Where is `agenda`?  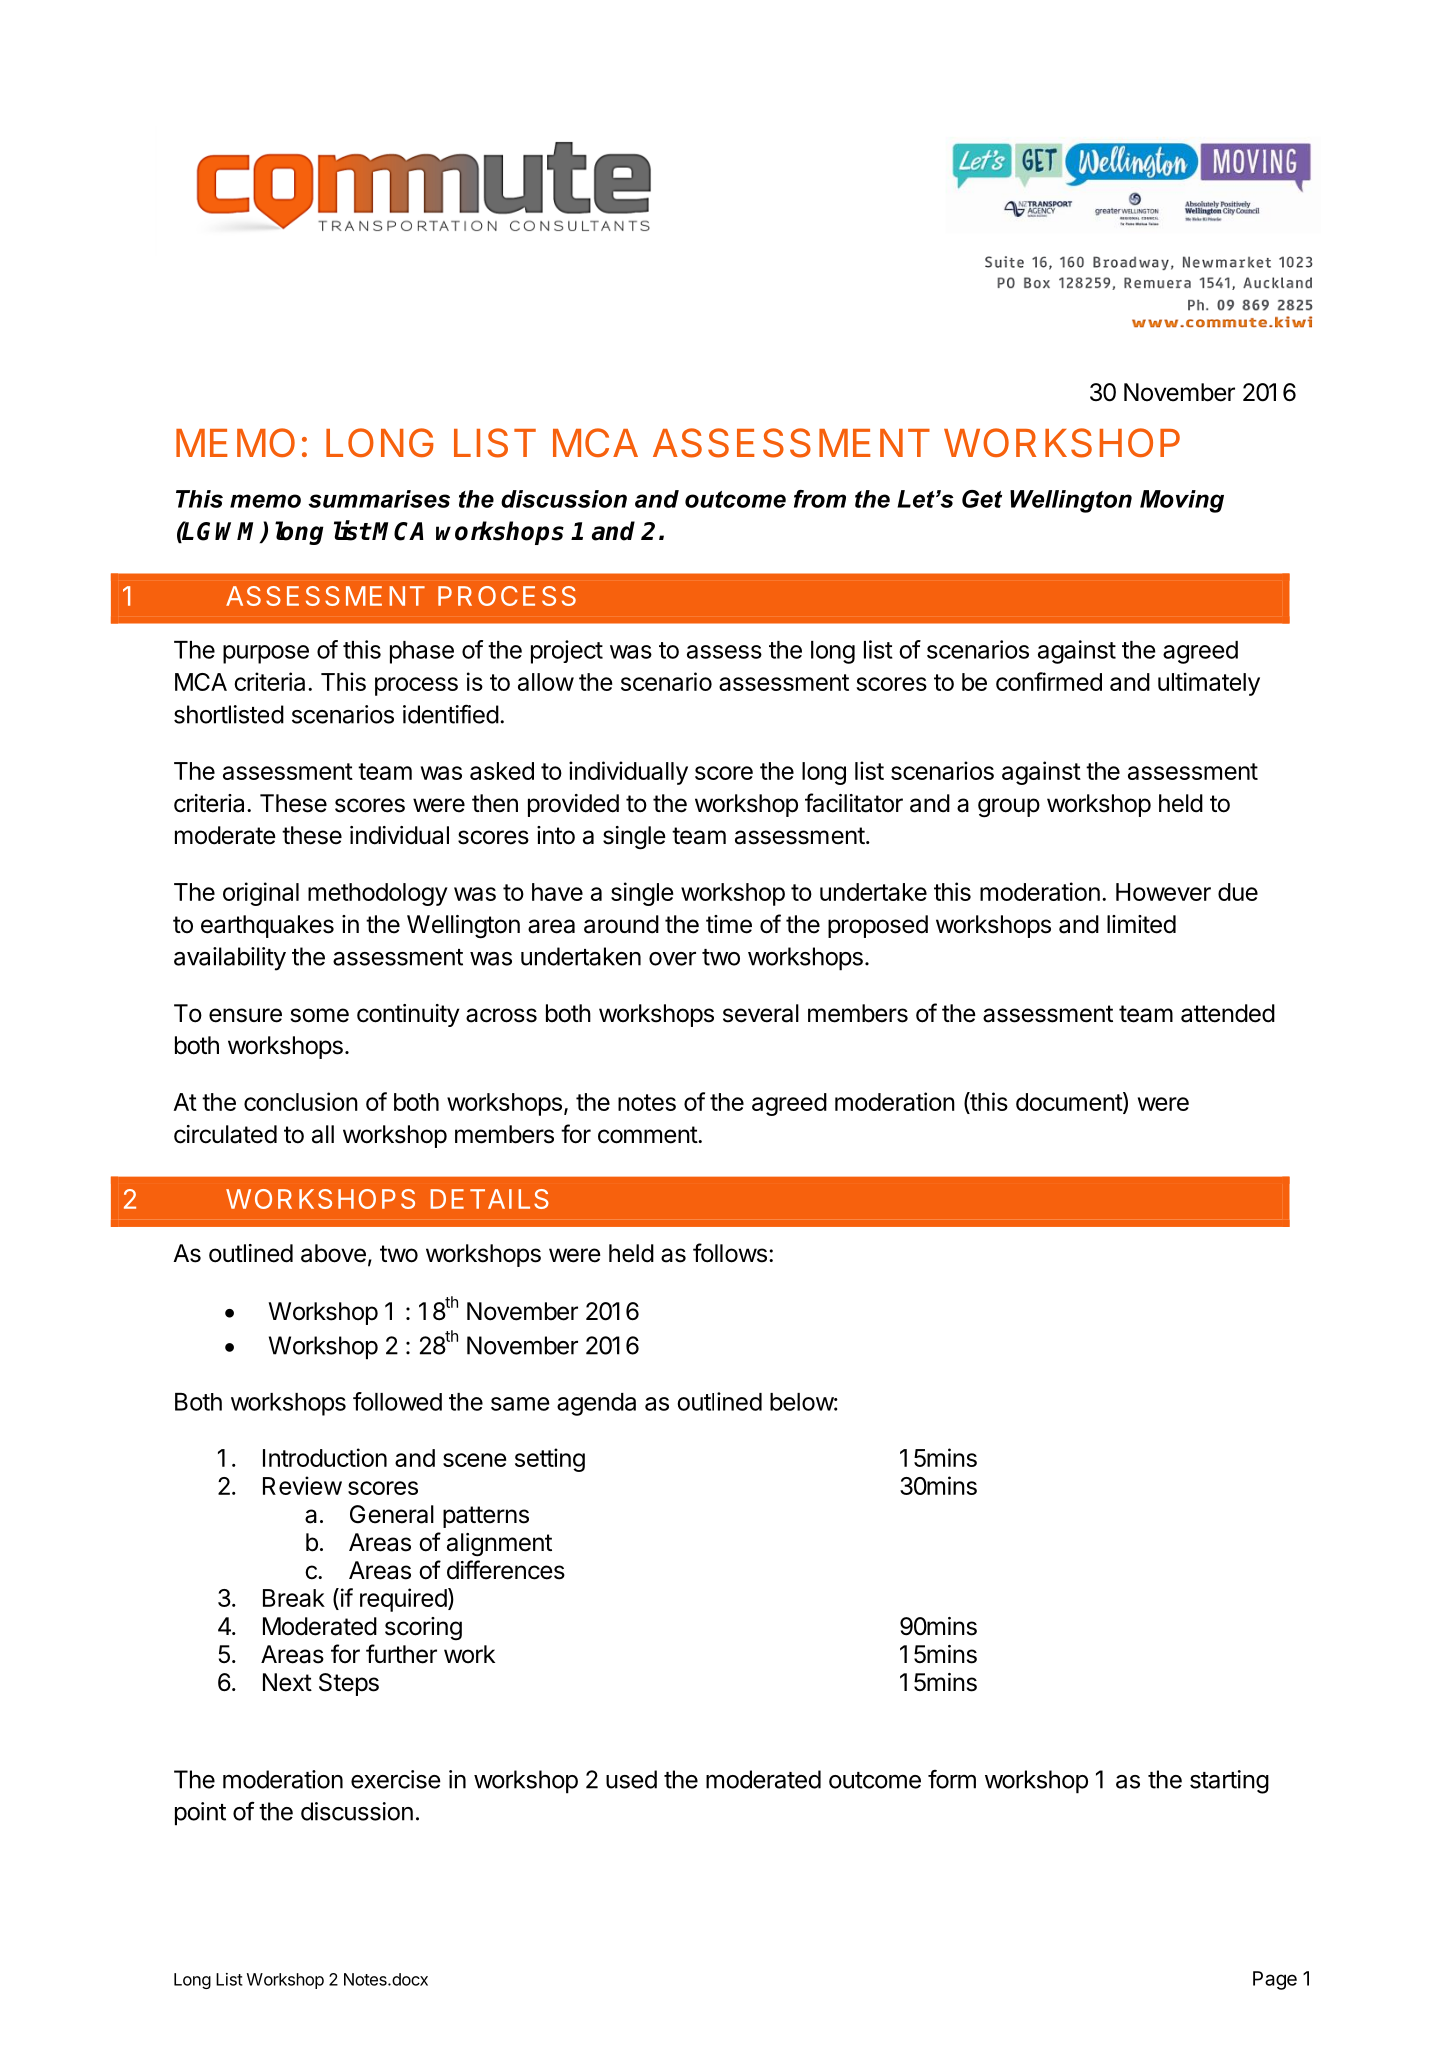 agenda is located at coordinates (596, 1404).
